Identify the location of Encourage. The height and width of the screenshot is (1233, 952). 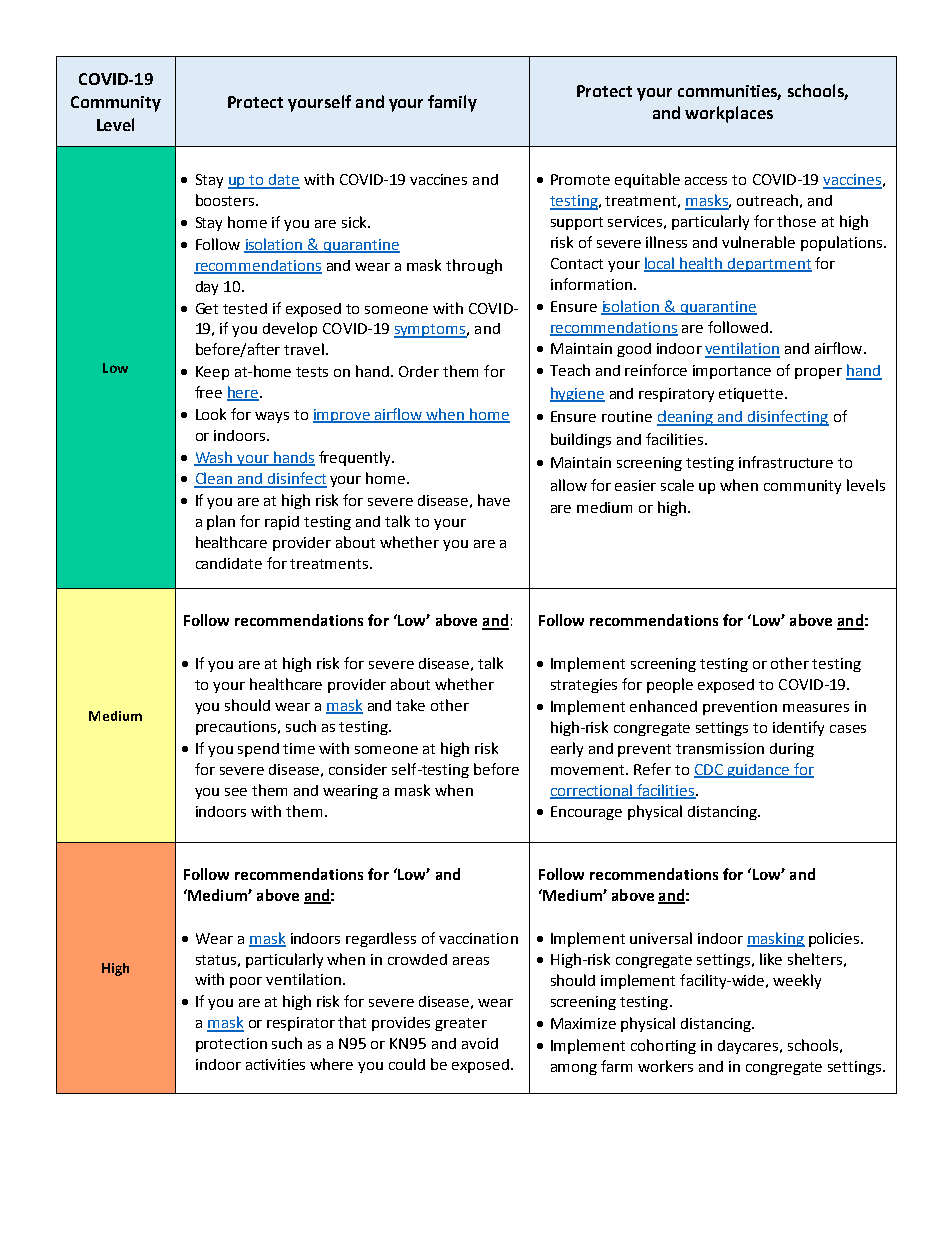
(586, 813).
